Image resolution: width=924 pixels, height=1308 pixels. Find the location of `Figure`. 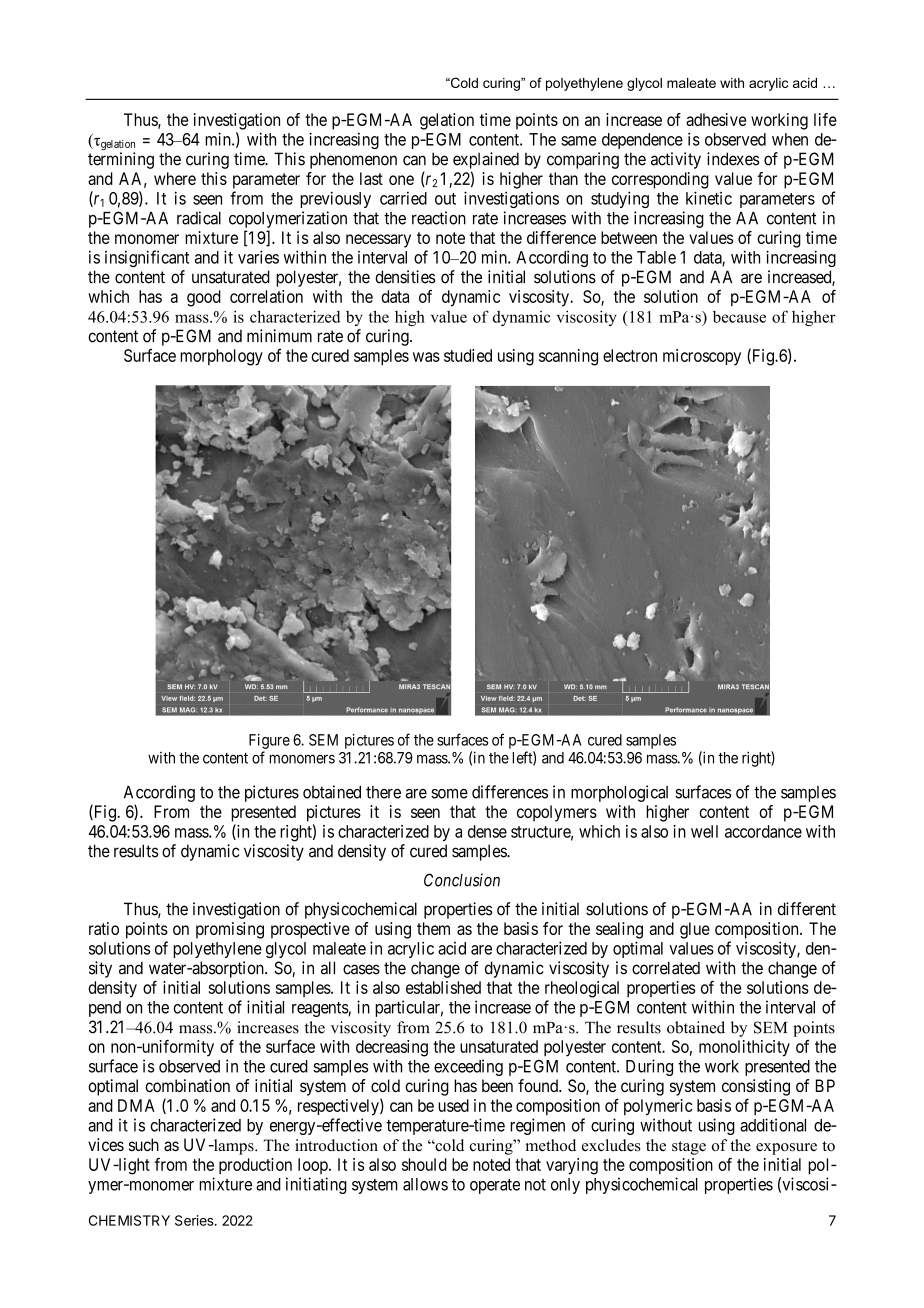

Figure is located at coordinates (269, 741).
